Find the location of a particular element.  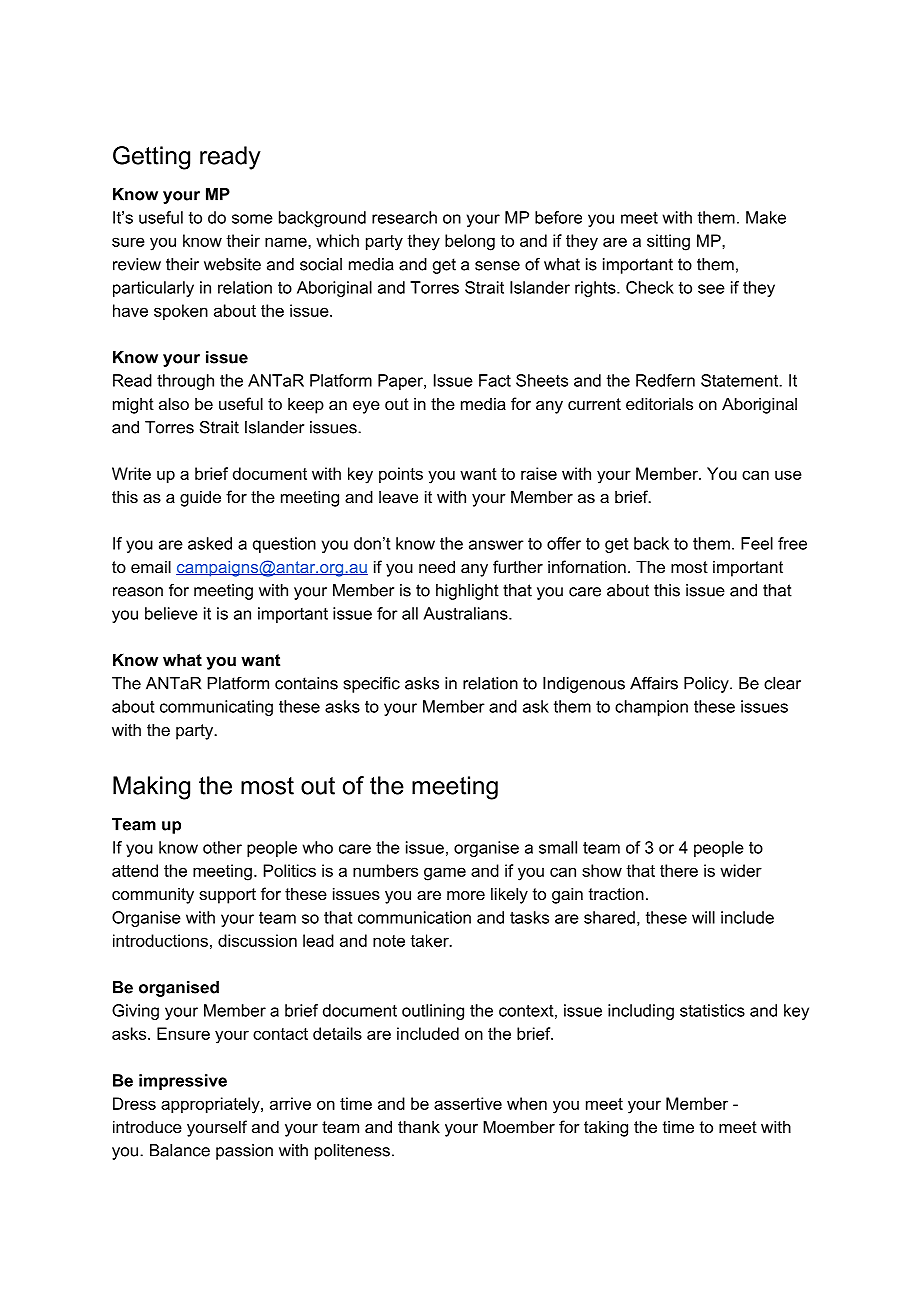

appropriately is located at coordinates (211, 1105).
